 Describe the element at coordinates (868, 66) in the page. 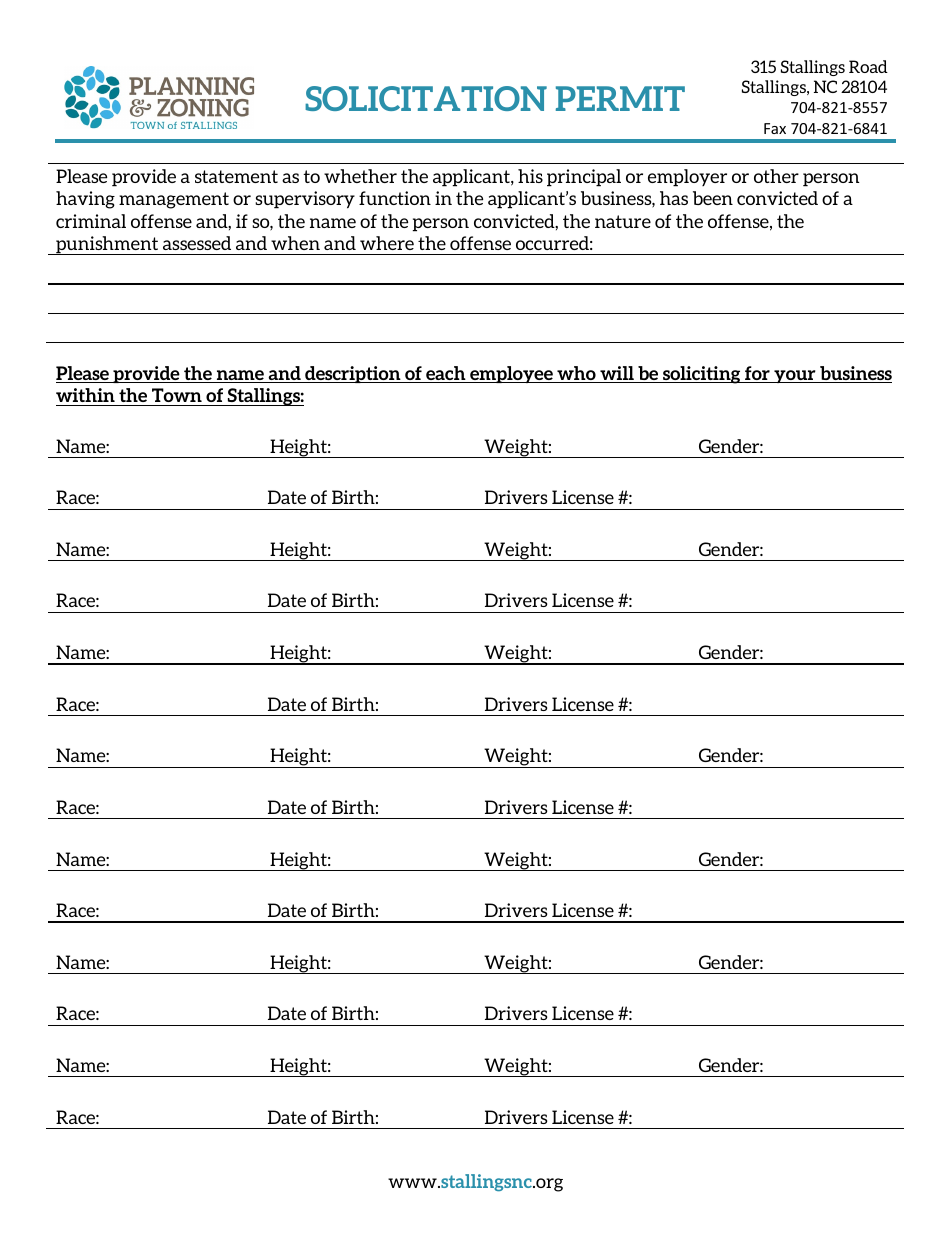

I see `Road` at that location.
